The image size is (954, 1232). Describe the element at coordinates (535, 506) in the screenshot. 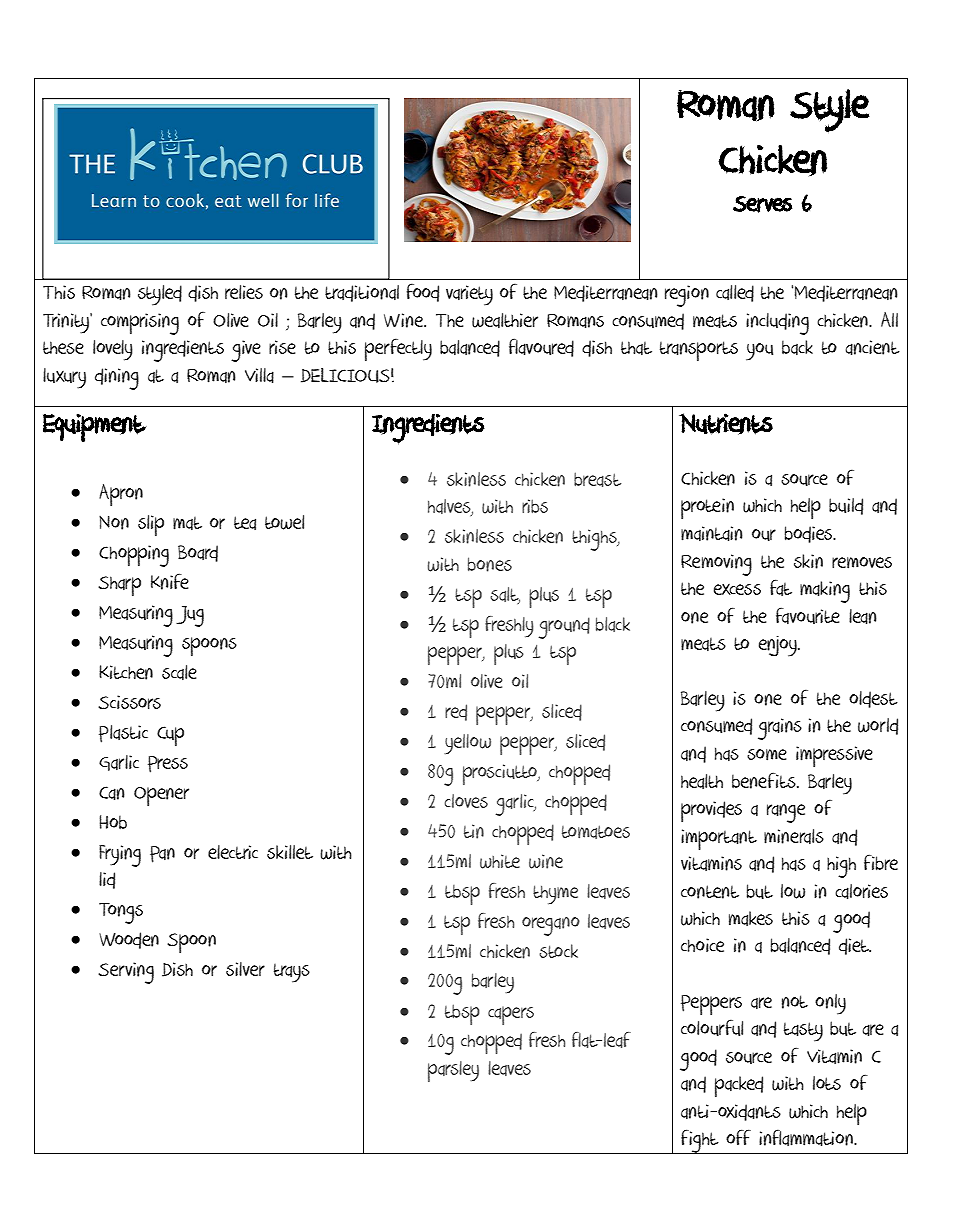

I see `ribs` at that location.
